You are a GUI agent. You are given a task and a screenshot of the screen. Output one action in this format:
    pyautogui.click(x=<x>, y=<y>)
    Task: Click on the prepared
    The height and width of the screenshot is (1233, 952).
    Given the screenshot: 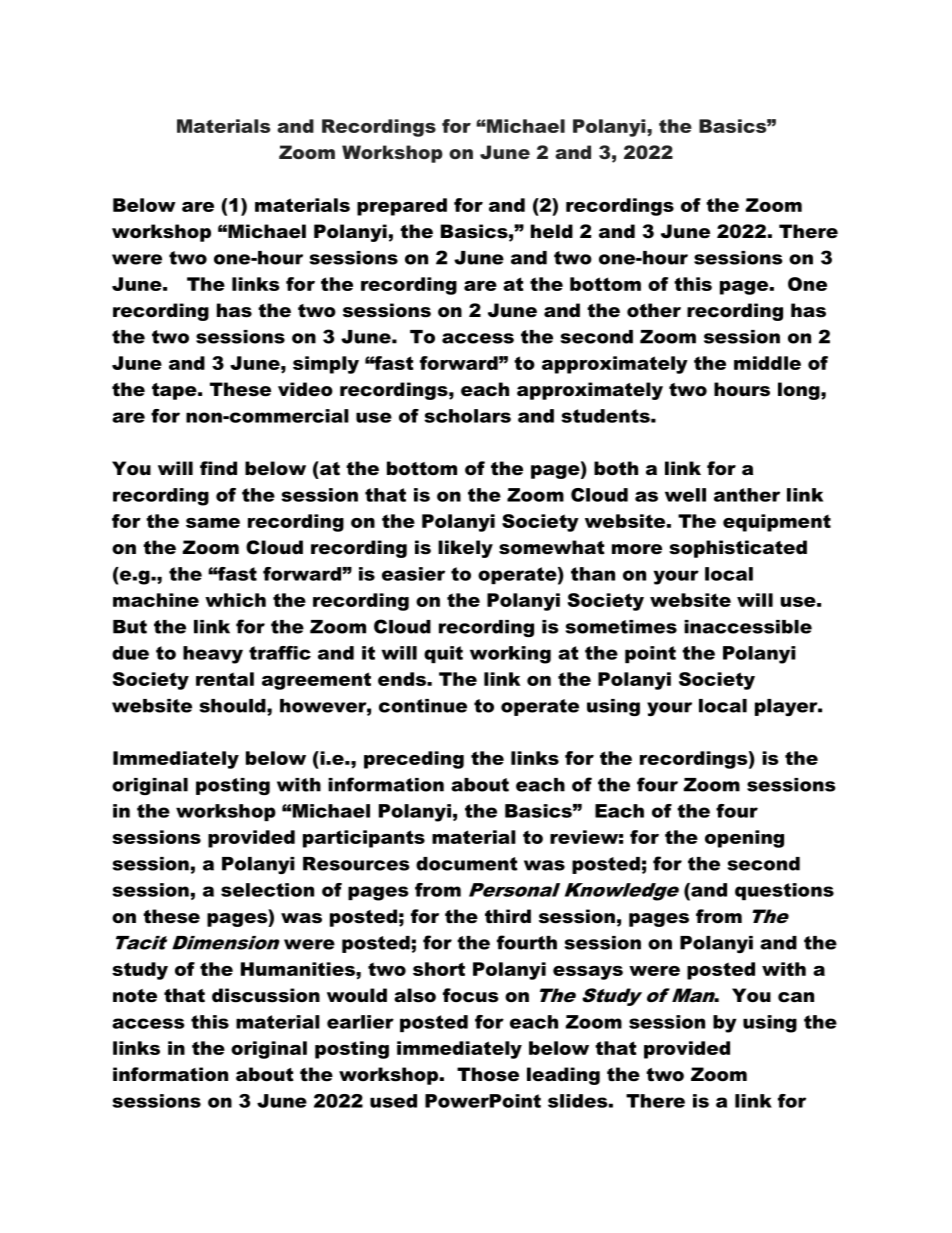 What is the action you would take?
    pyautogui.click(x=402, y=207)
